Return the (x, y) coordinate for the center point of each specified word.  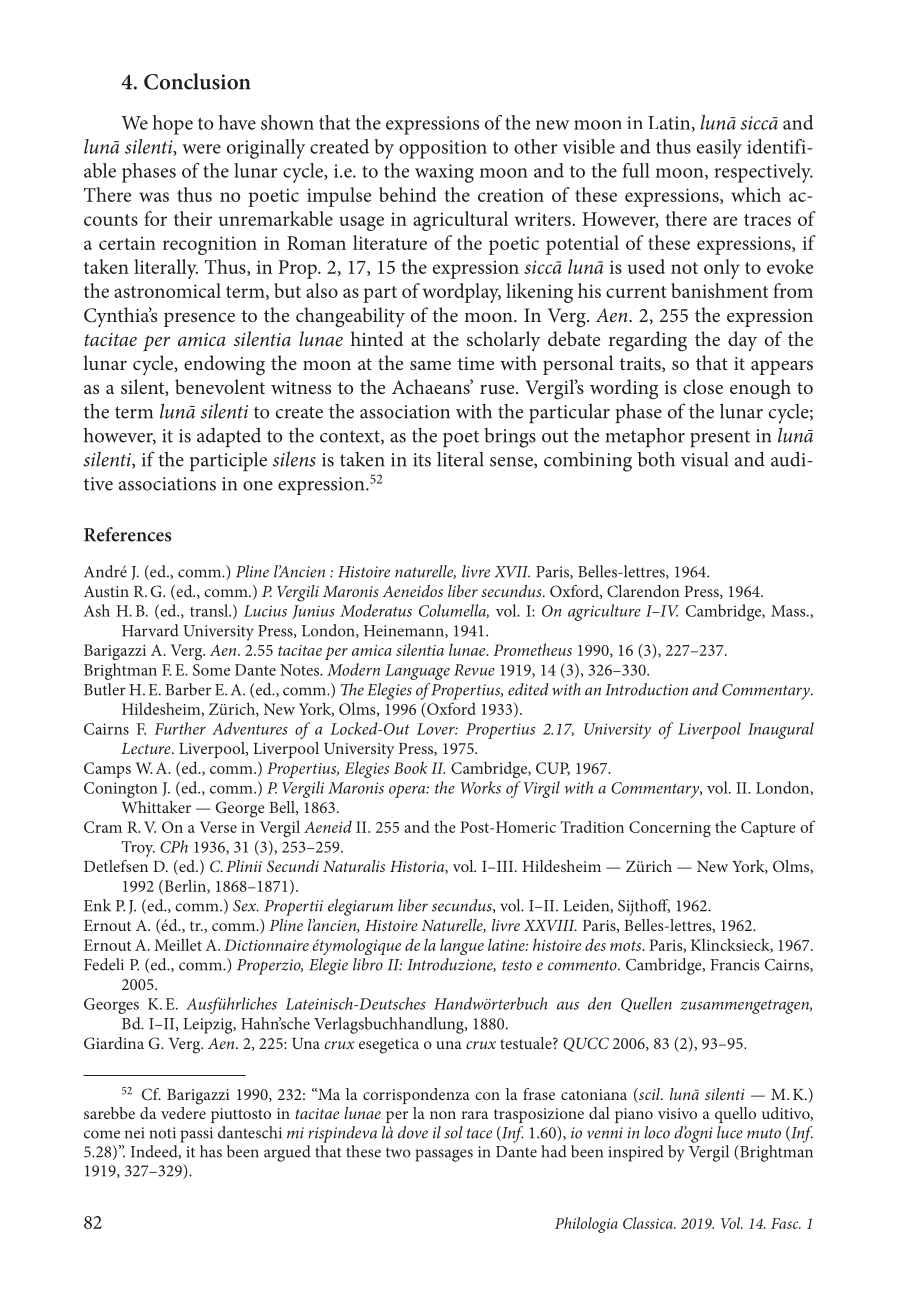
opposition (443, 149)
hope (173, 125)
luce (730, 1132)
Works (481, 787)
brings (510, 438)
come (102, 1134)
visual (704, 459)
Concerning (670, 829)
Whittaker (156, 807)
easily (719, 149)
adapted (229, 437)
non (443, 1115)
